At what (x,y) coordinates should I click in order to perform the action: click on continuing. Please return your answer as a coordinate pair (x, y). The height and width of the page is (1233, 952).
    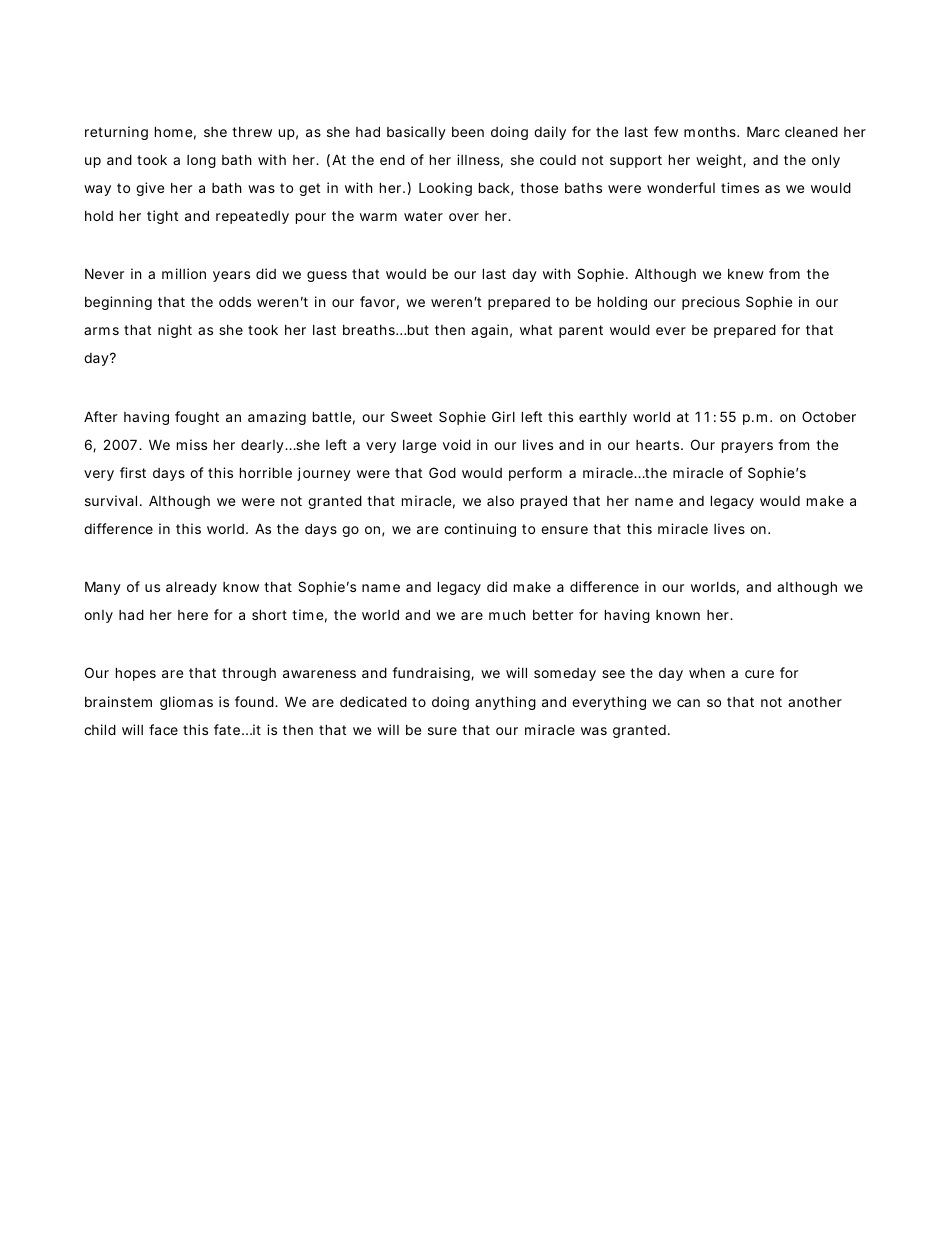
    Looking at the image, I should click on (480, 530).
